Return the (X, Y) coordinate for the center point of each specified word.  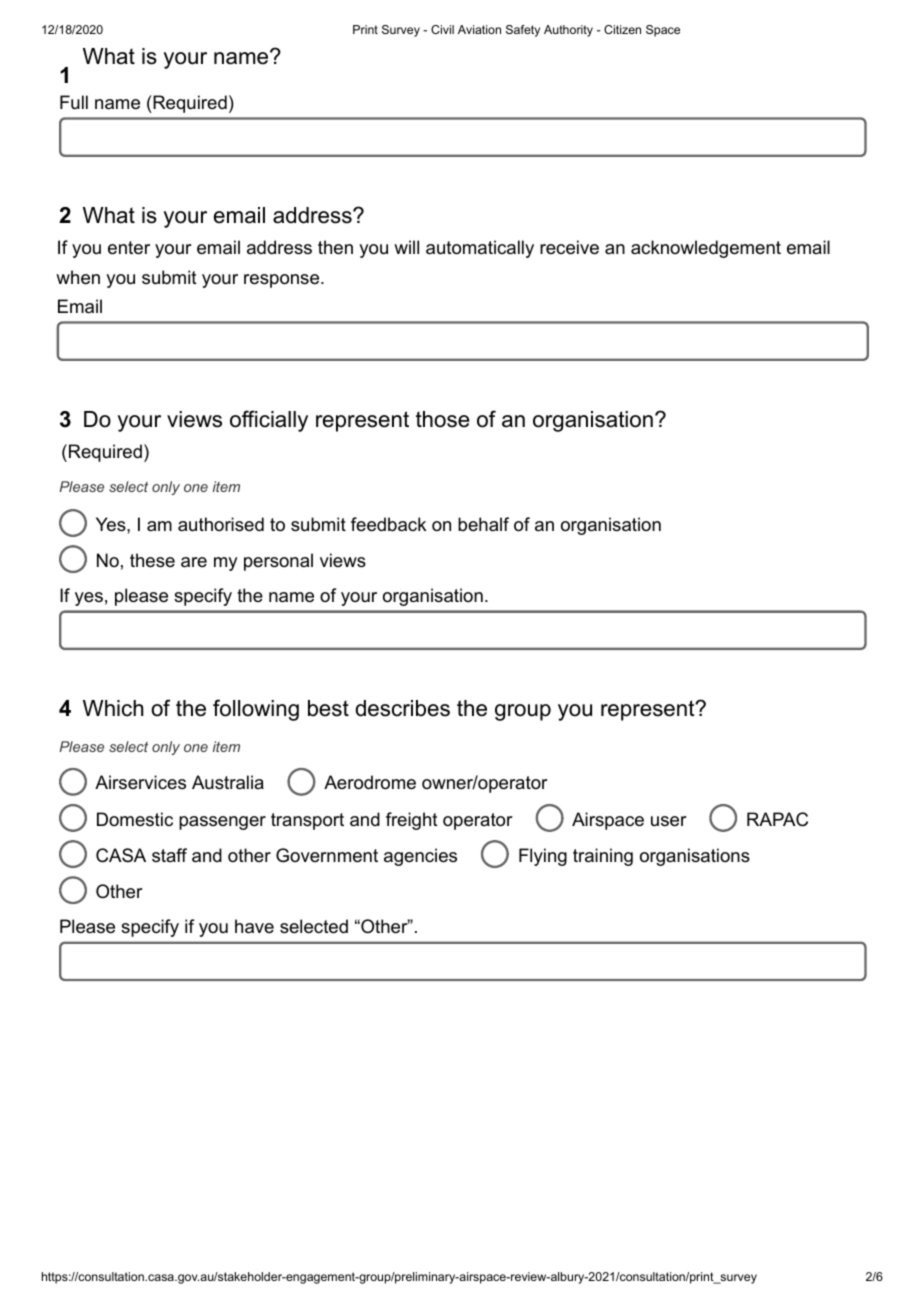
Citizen (622, 29)
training (603, 857)
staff (169, 855)
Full (74, 102)
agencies (420, 857)
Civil (442, 29)
